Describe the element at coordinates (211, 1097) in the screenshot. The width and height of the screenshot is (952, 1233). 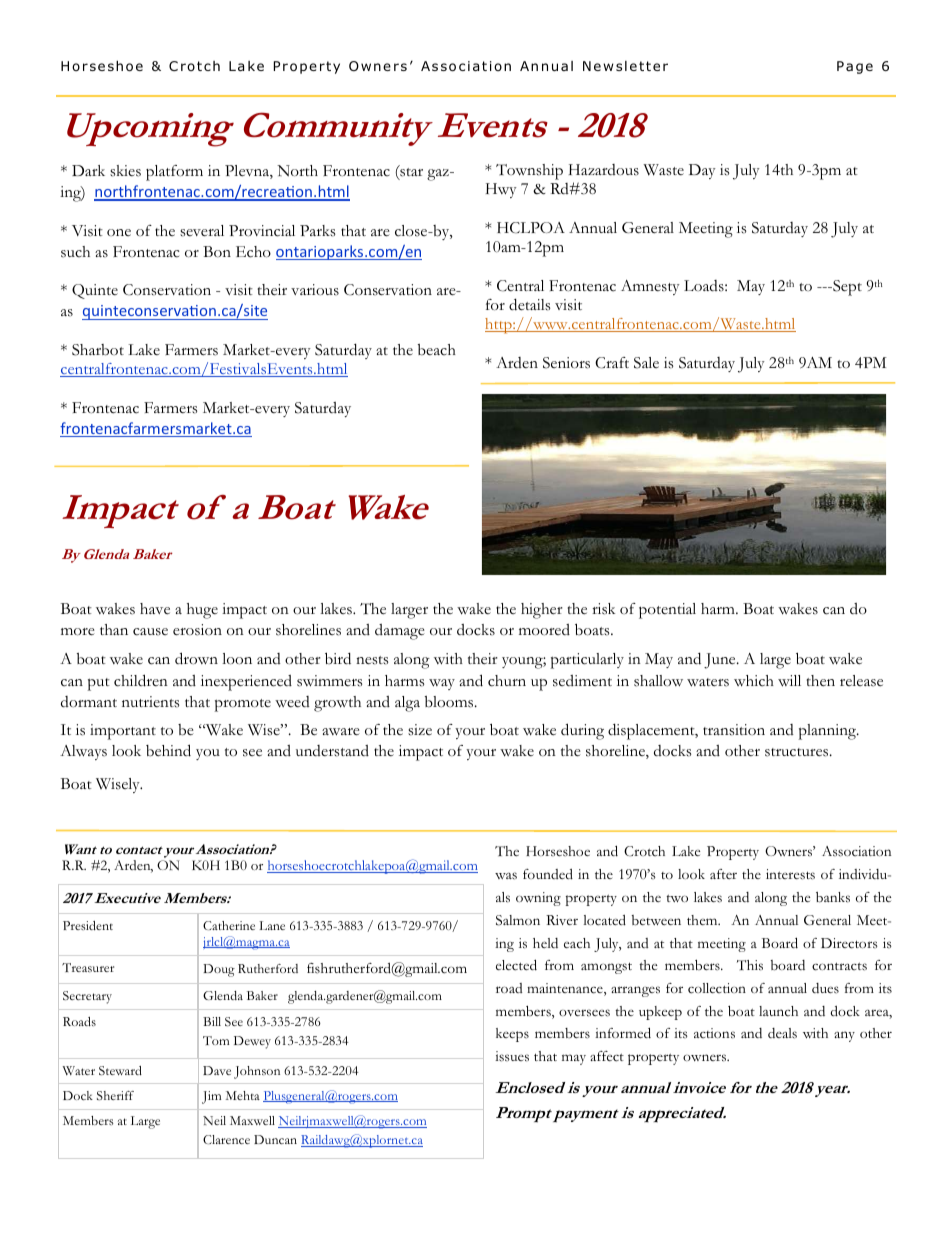
I see `Jim` at that location.
